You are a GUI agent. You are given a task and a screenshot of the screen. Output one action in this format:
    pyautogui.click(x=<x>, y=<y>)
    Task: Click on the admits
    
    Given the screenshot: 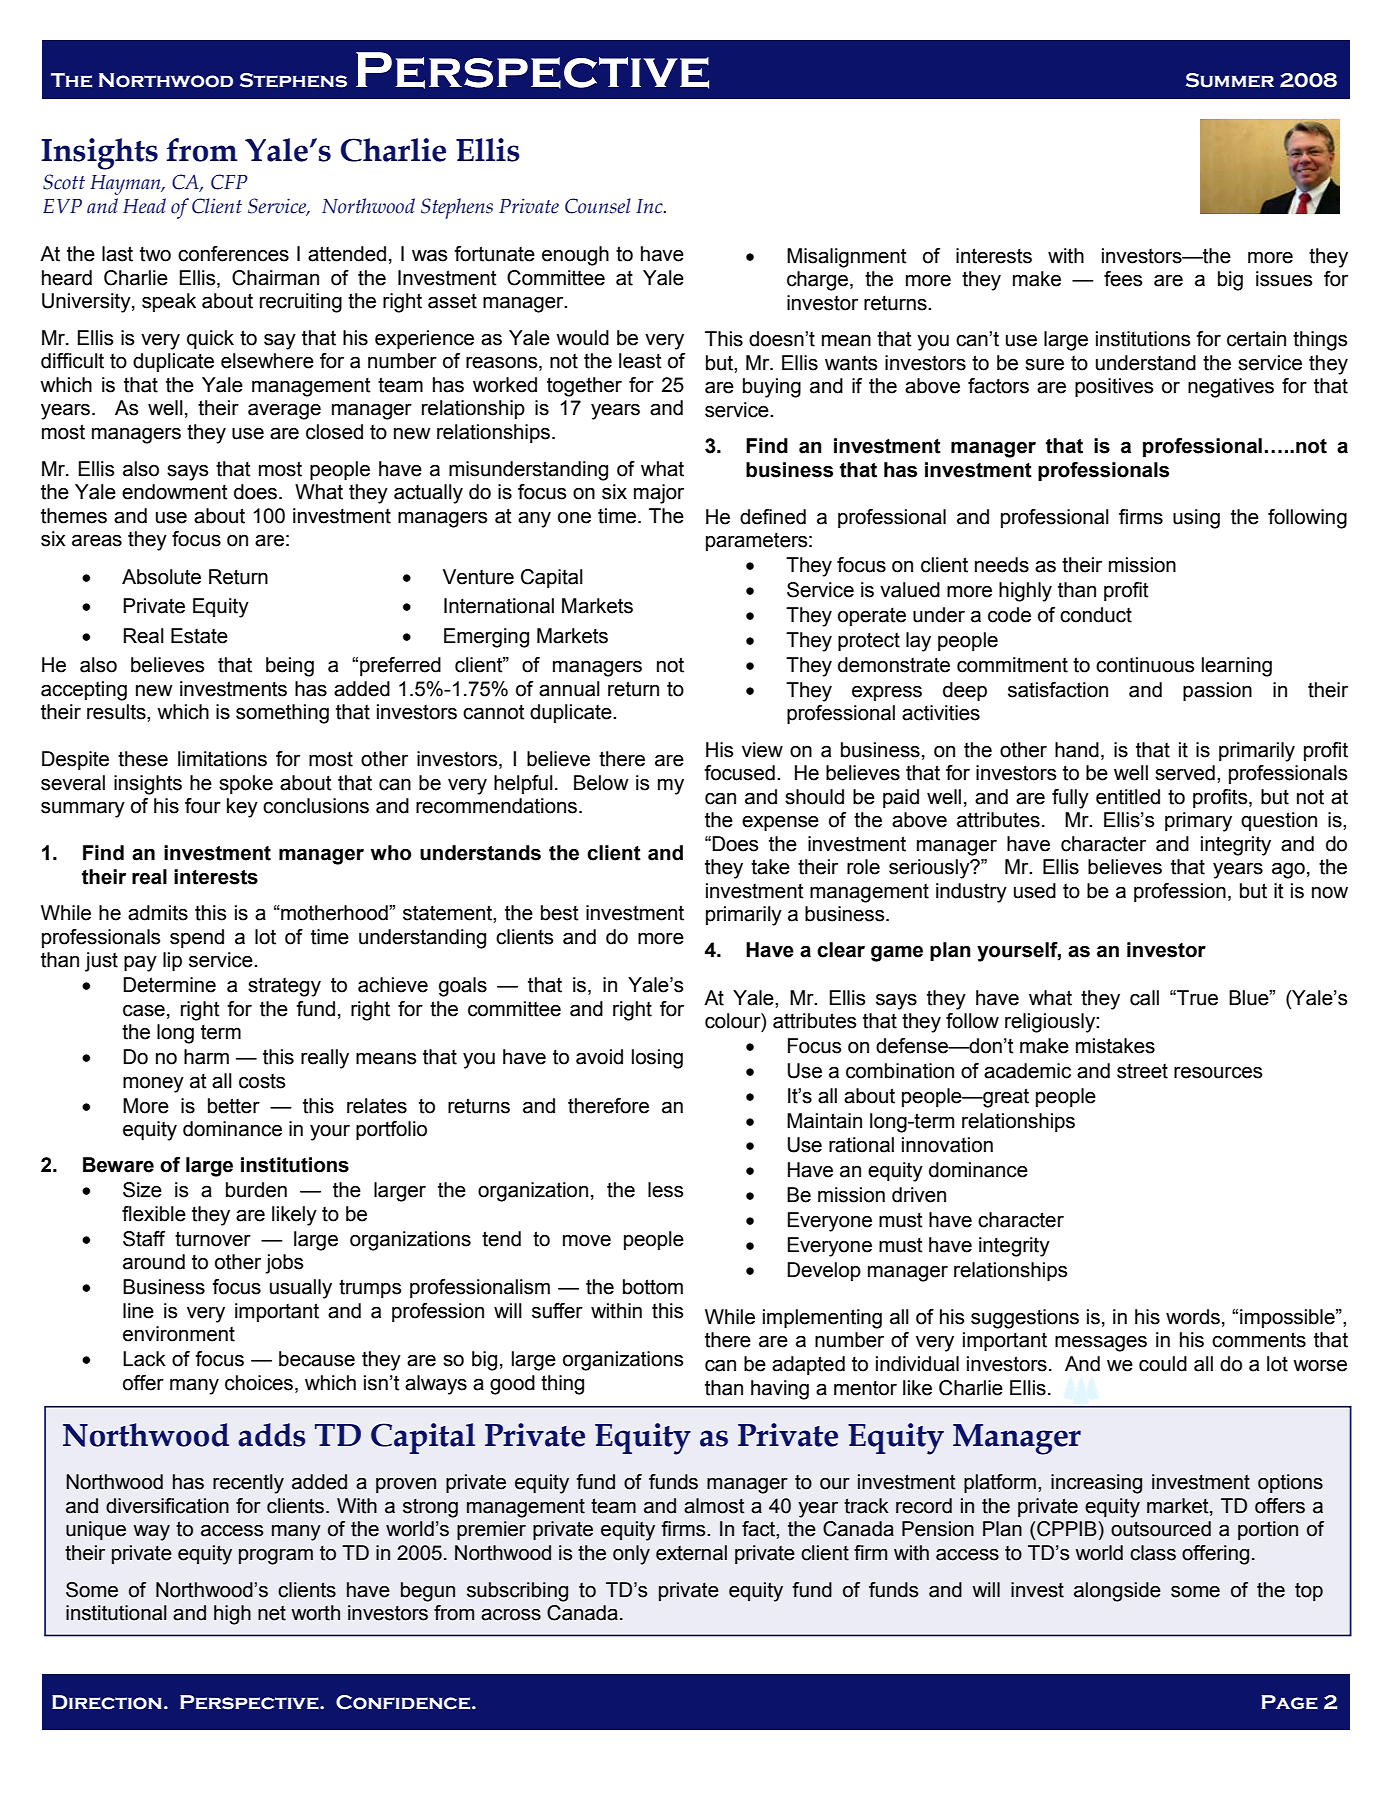 What is the action you would take?
    pyautogui.click(x=158, y=913)
